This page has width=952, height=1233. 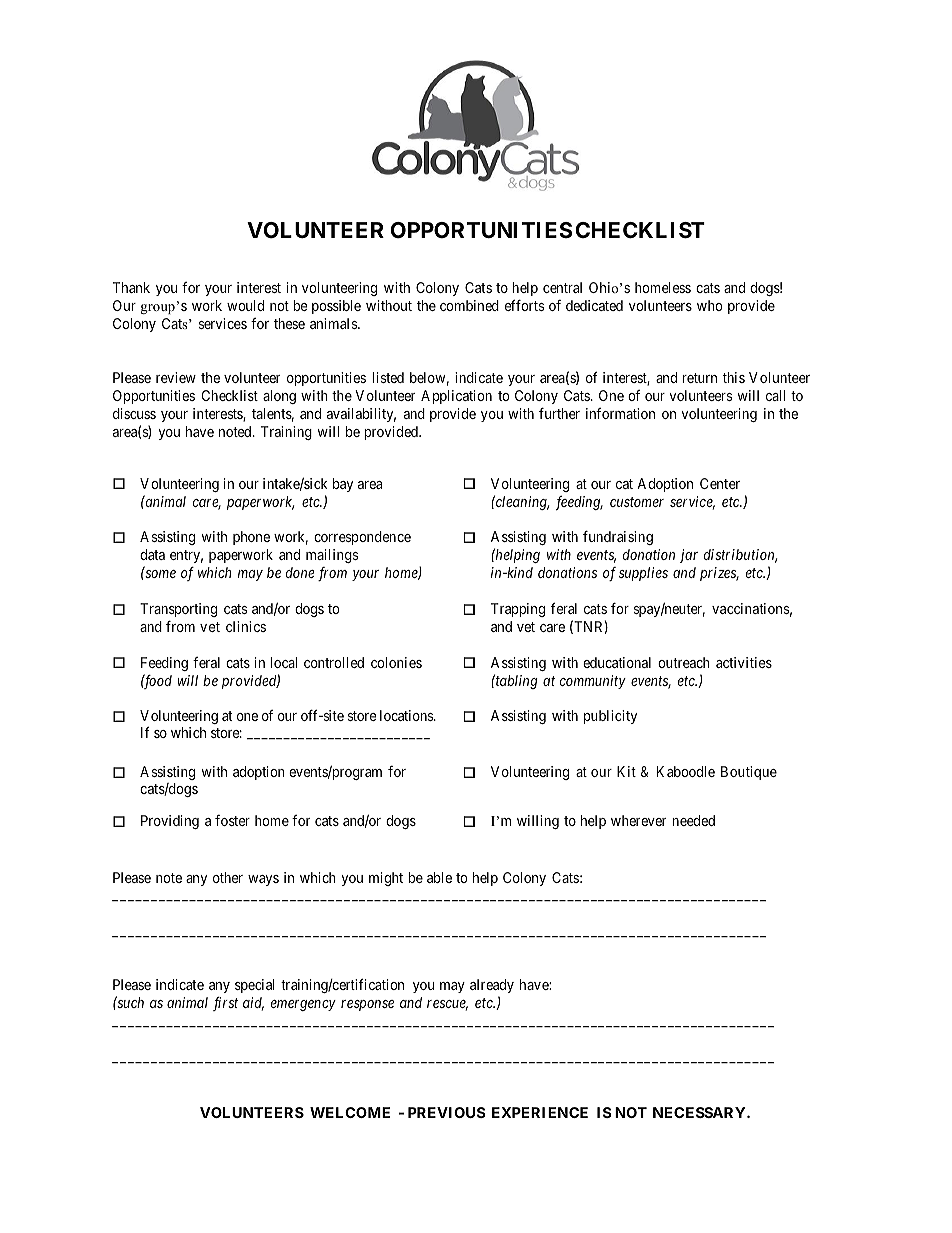 What do you see at coordinates (447, 1112) in the page?
I see `PREVIOUS` at bounding box center [447, 1112].
